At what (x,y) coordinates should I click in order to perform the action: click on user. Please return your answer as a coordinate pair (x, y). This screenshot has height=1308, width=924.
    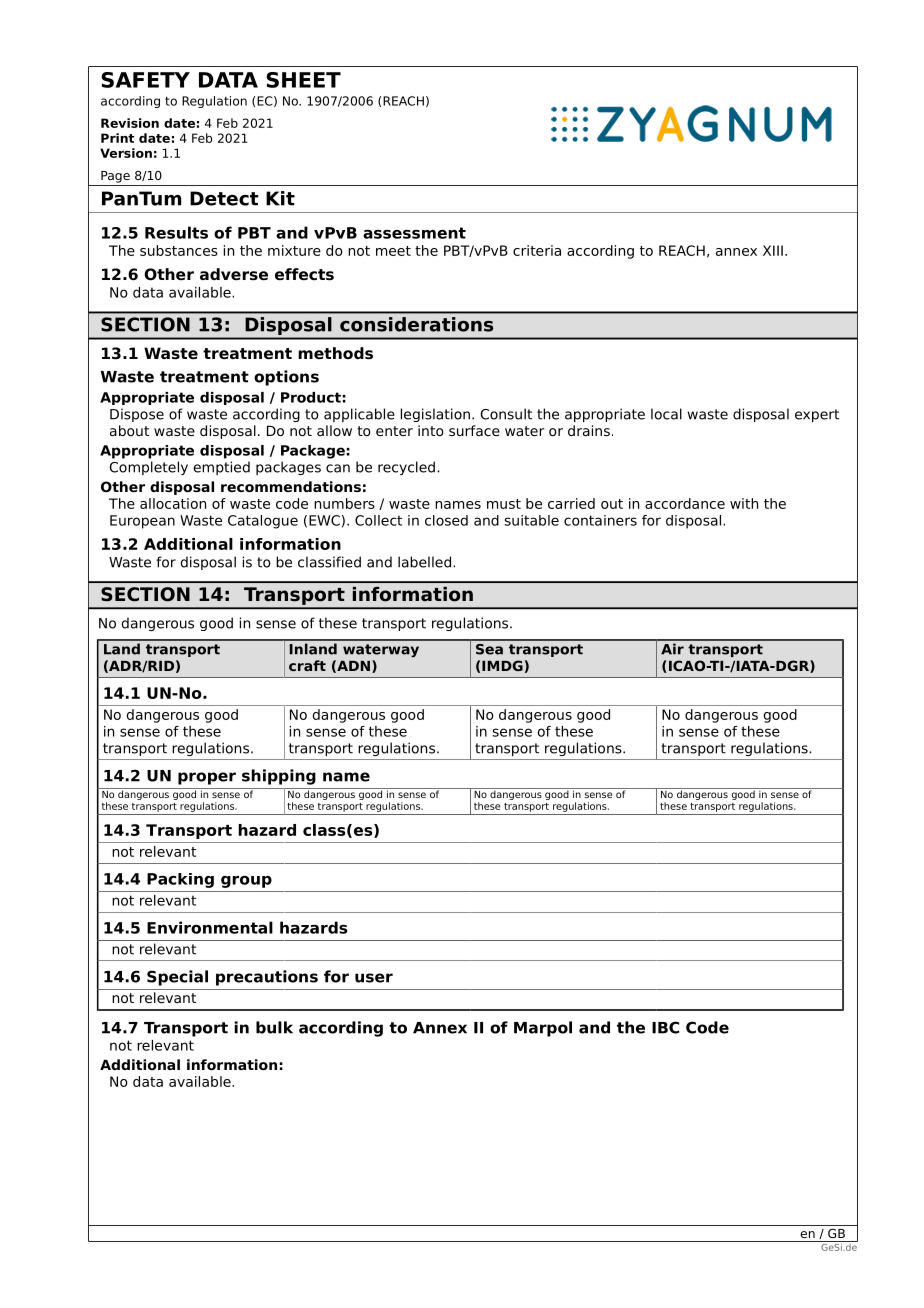
    Looking at the image, I should click on (374, 978).
